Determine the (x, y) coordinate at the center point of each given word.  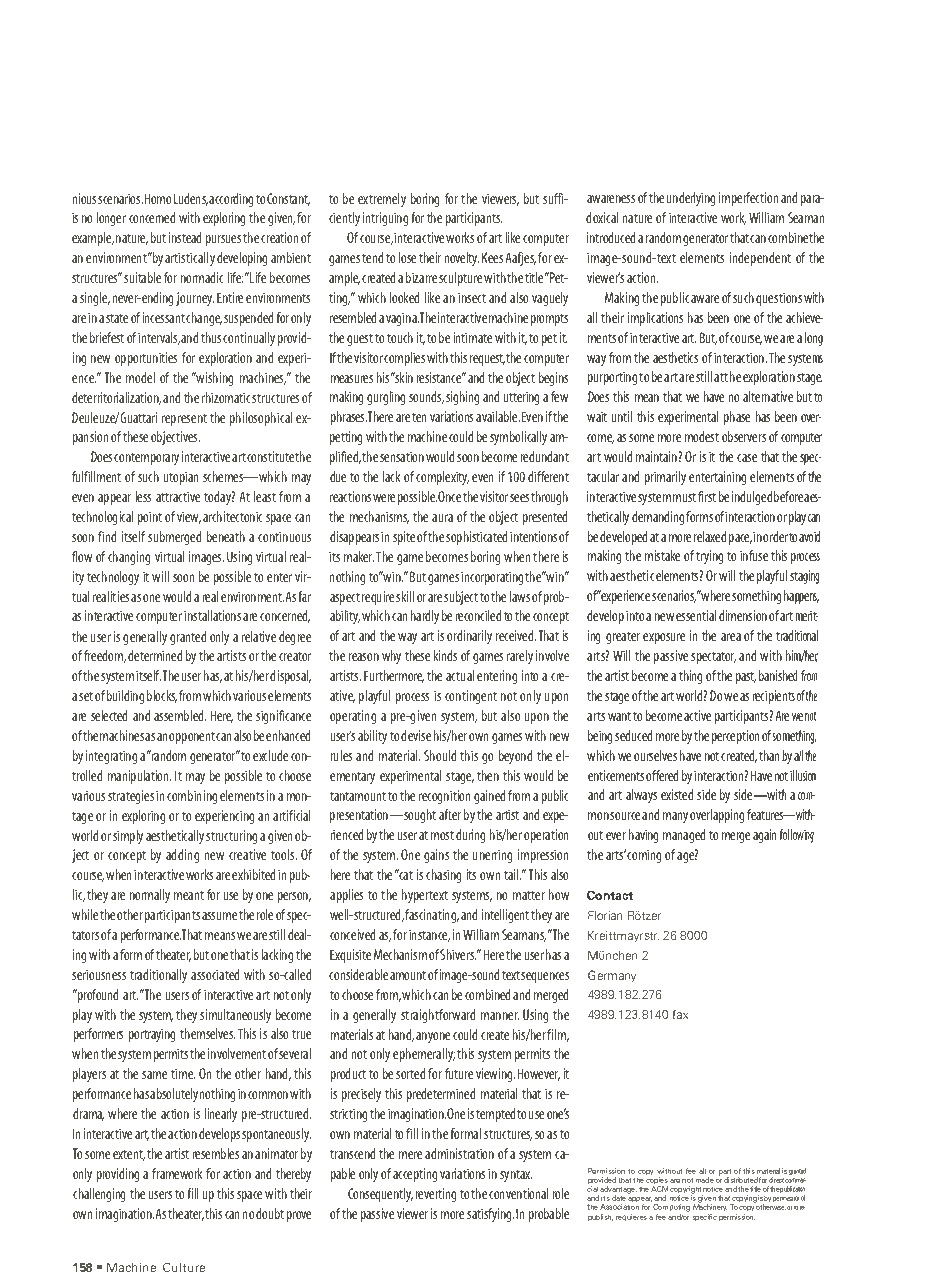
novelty (462, 259)
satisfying (490, 1215)
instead (185, 237)
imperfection (748, 199)
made (705, 1180)
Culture (184, 1267)
